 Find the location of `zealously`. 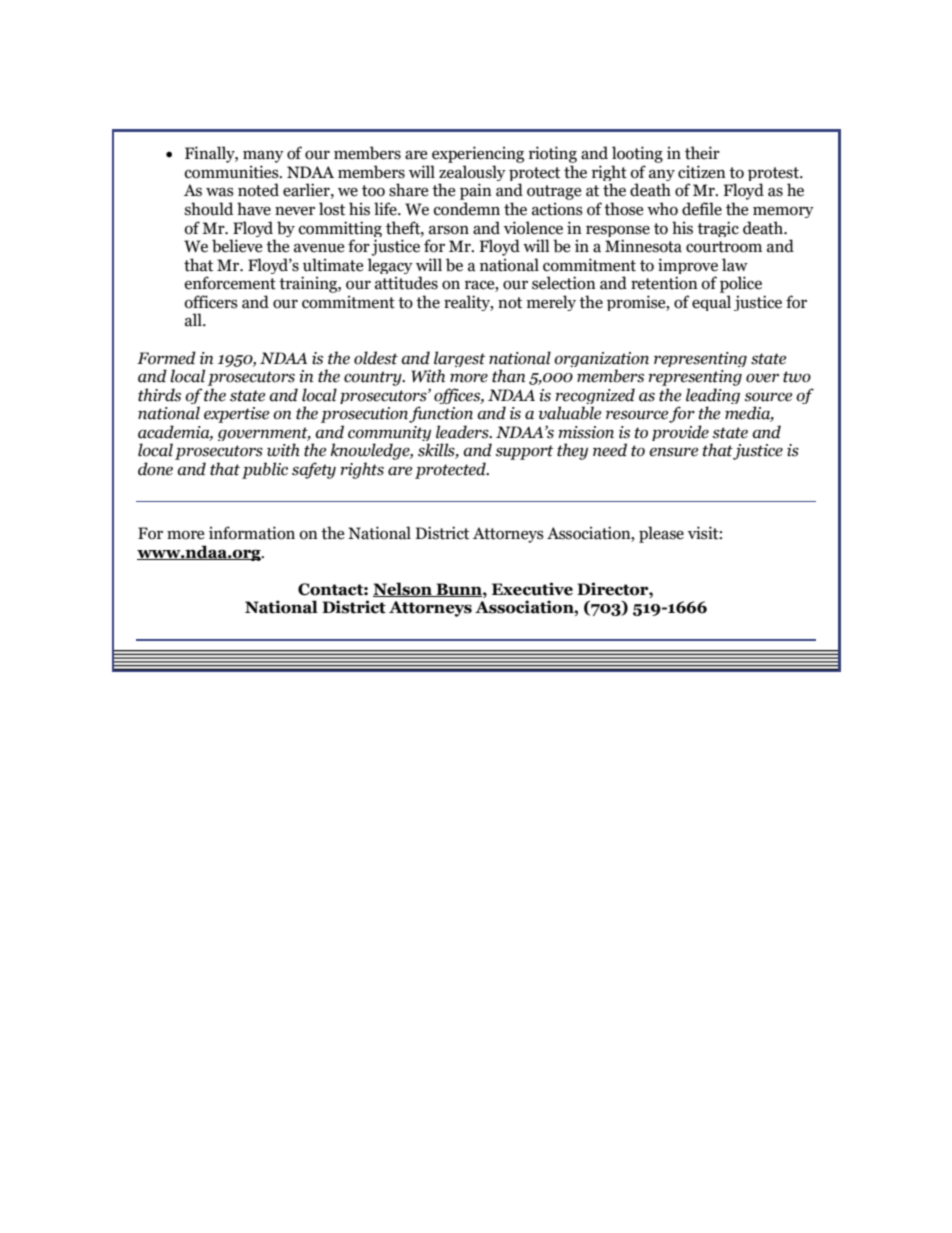

zealously is located at coordinates (472, 174).
